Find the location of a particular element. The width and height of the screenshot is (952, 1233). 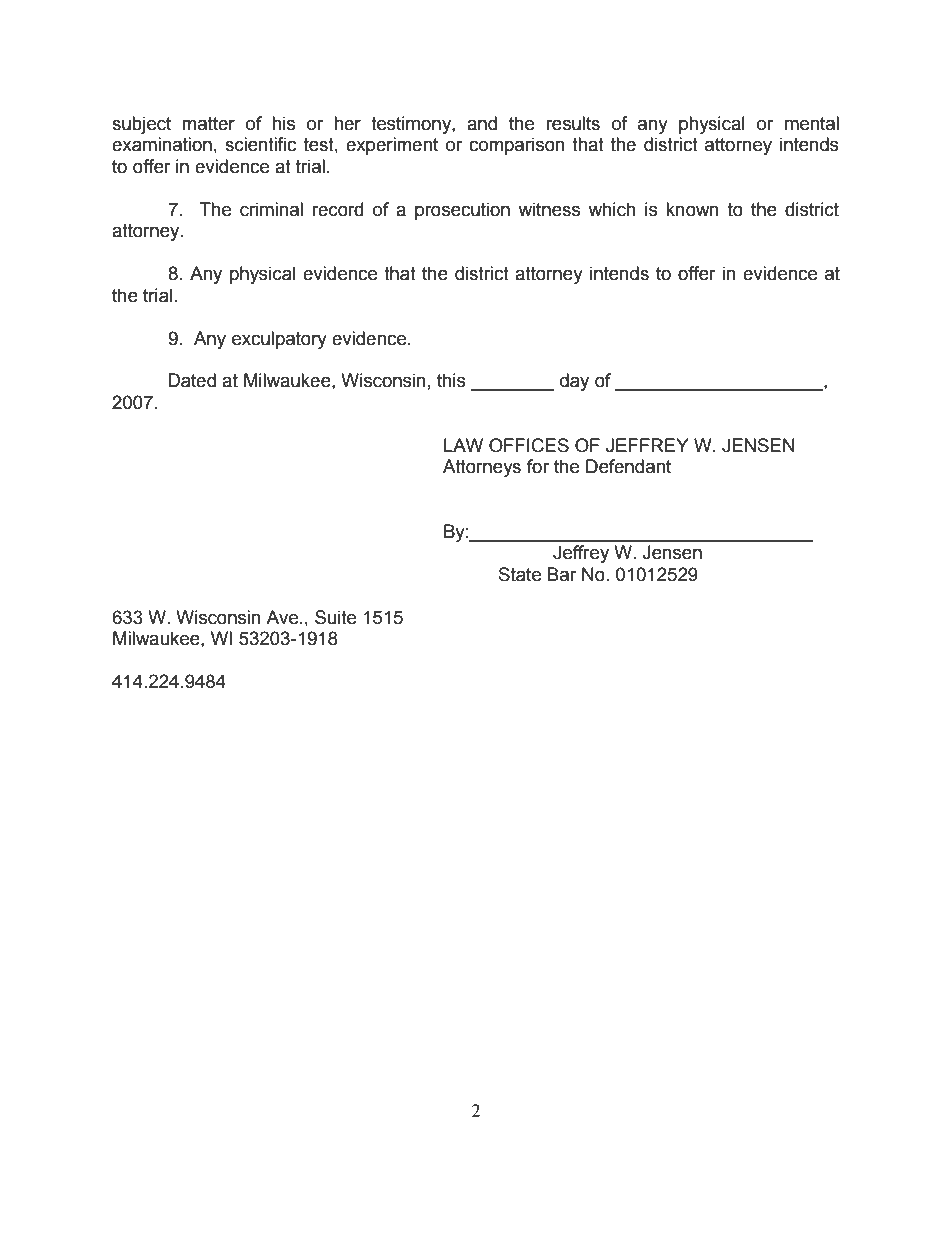

LAW is located at coordinates (463, 445).
